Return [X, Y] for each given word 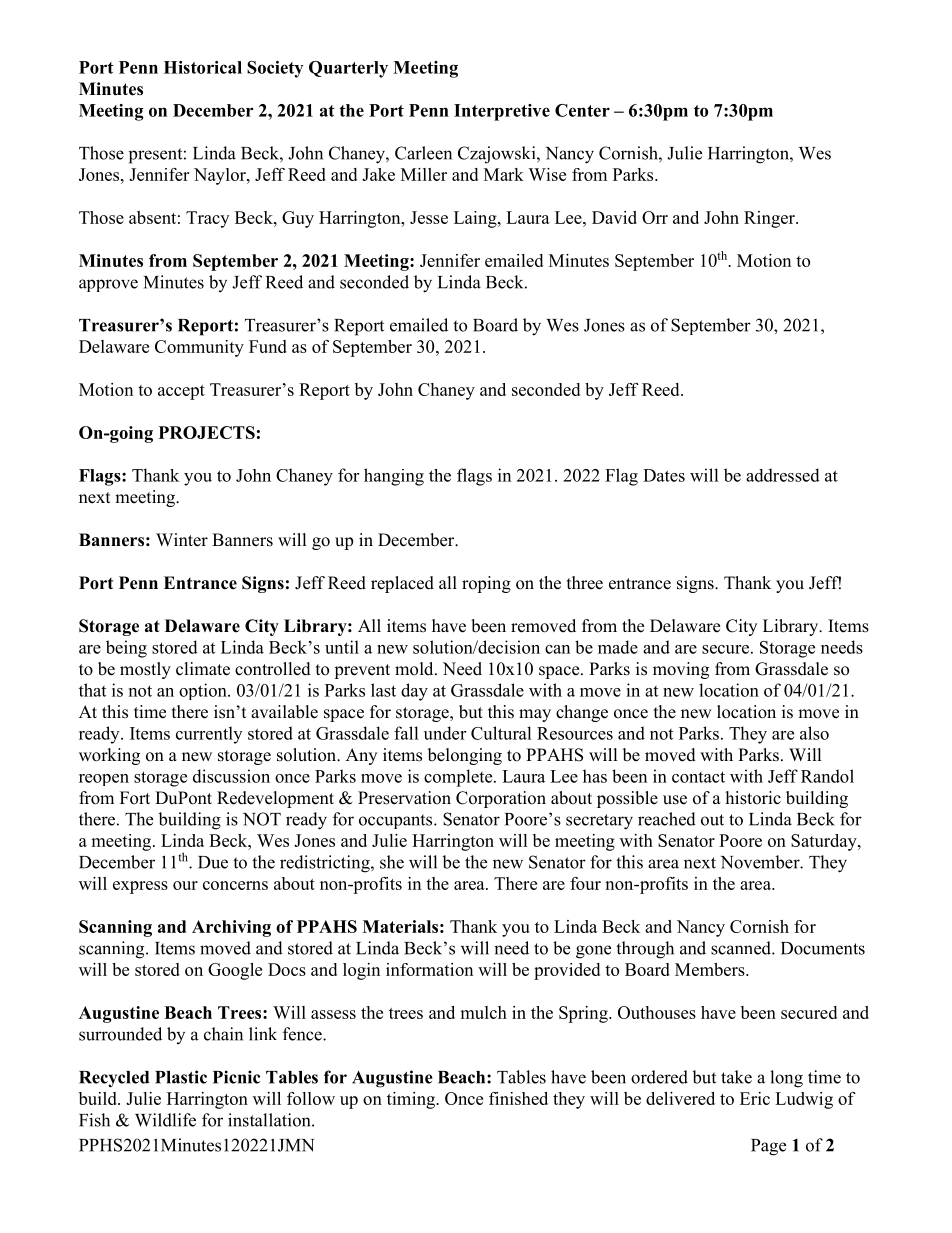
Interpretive [502, 112]
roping [486, 584]
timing [412, 1100]
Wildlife [165, 1120]
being [126, 649]
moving [681, 670]
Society [275, 69]
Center [582, 110]
